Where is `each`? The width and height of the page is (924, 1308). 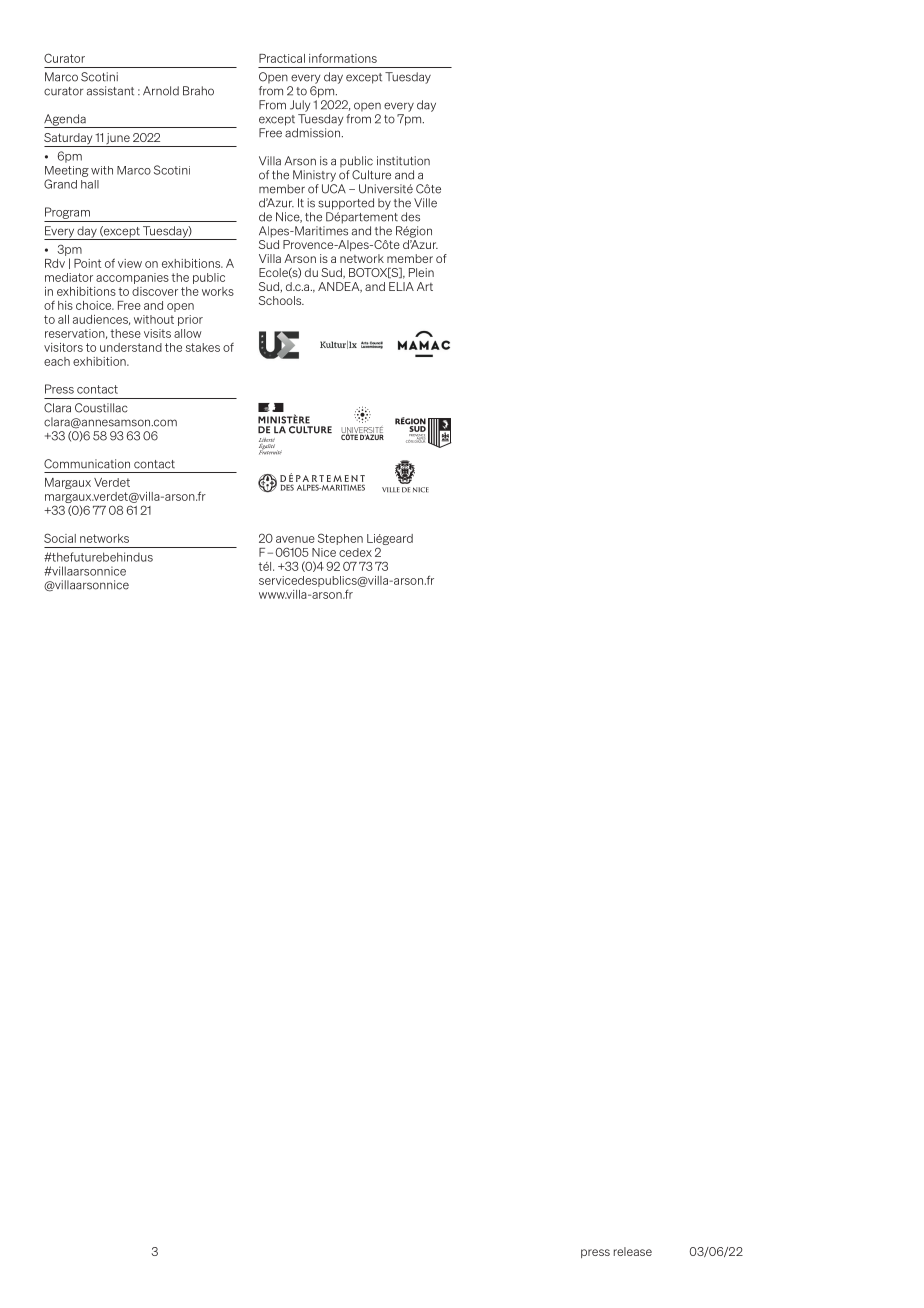 each is located at coordinates (57, 361).
